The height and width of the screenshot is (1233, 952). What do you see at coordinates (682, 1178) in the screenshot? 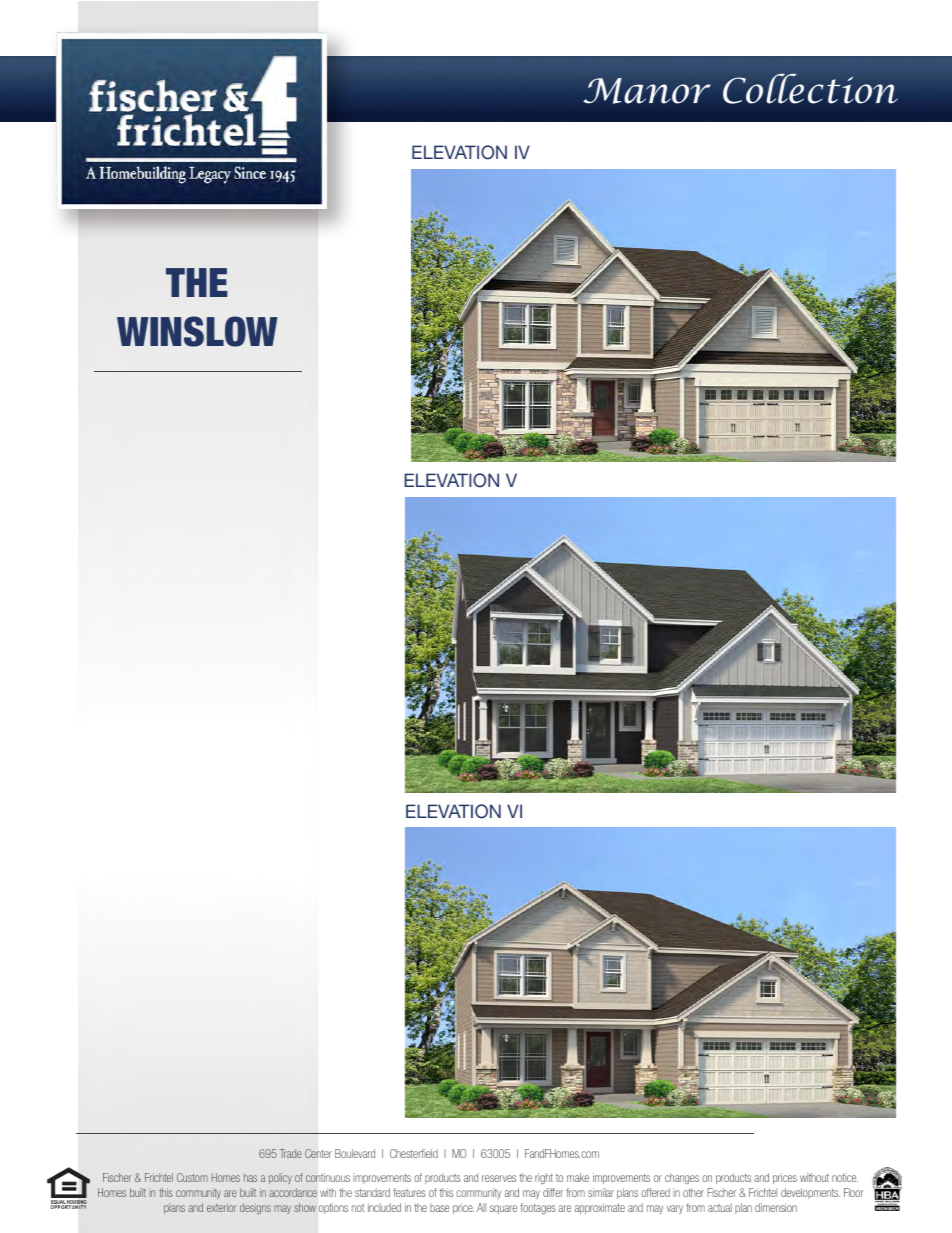
I see `changes` at bounding box center [682, 1178].
